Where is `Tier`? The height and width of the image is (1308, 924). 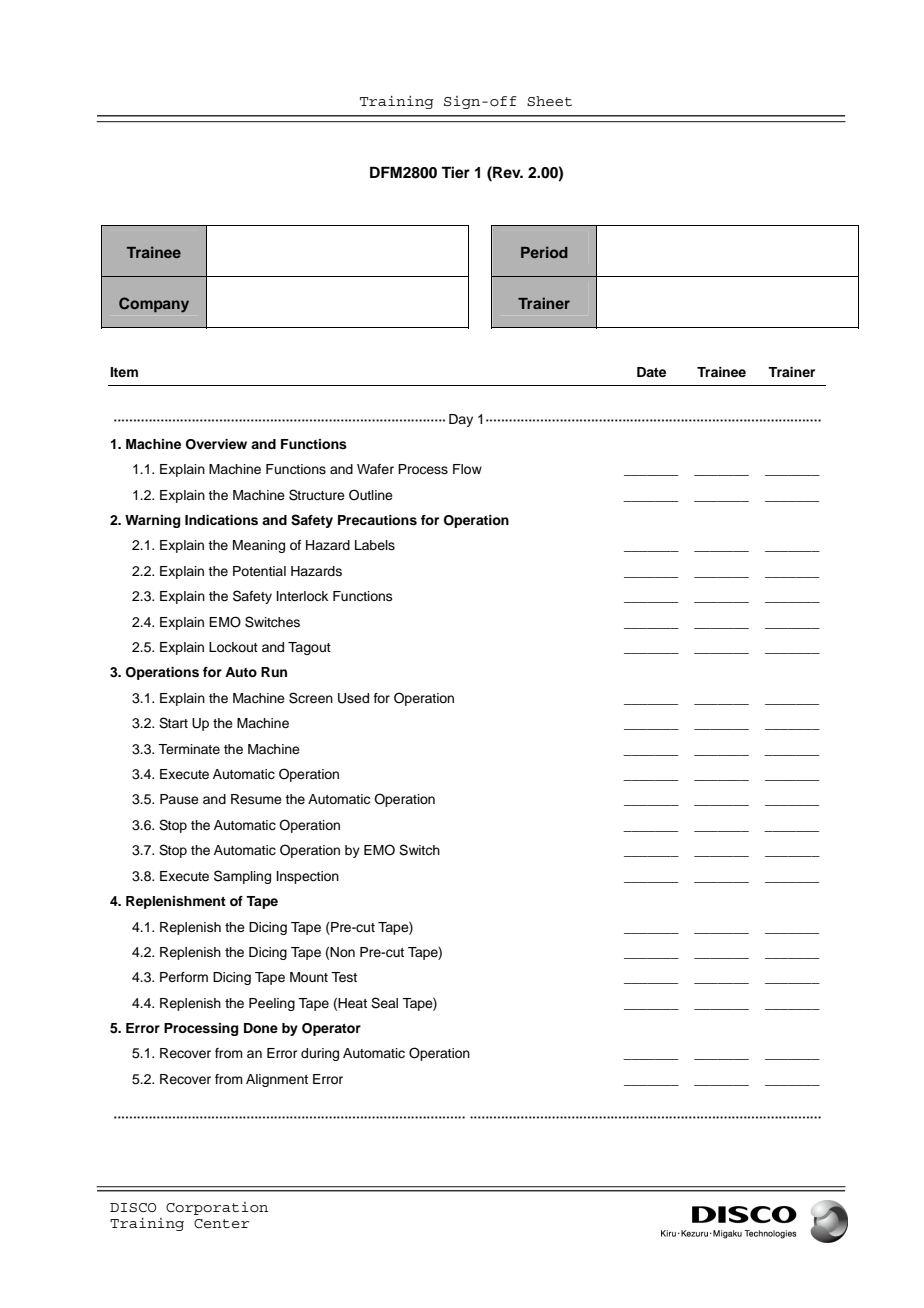 Tier is located at coordinates (455, 172).
